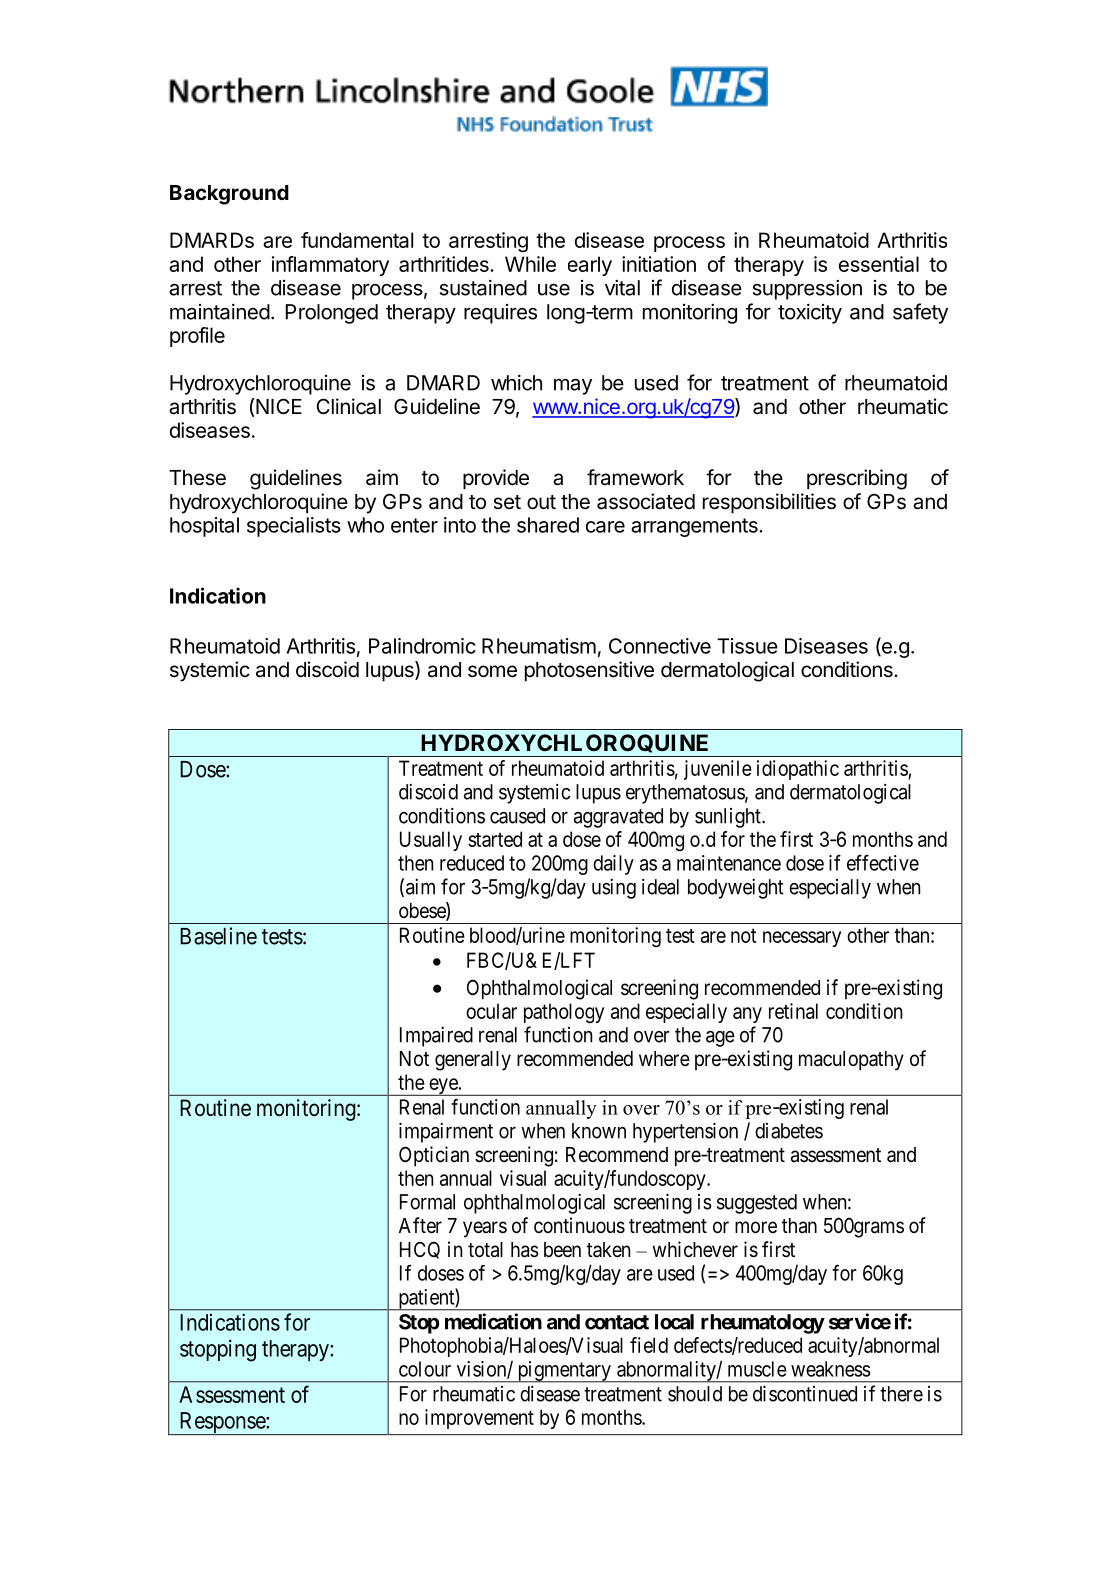  Describe the element at coordinates (793, 1011) in the document. I see `retinal` at that location.
